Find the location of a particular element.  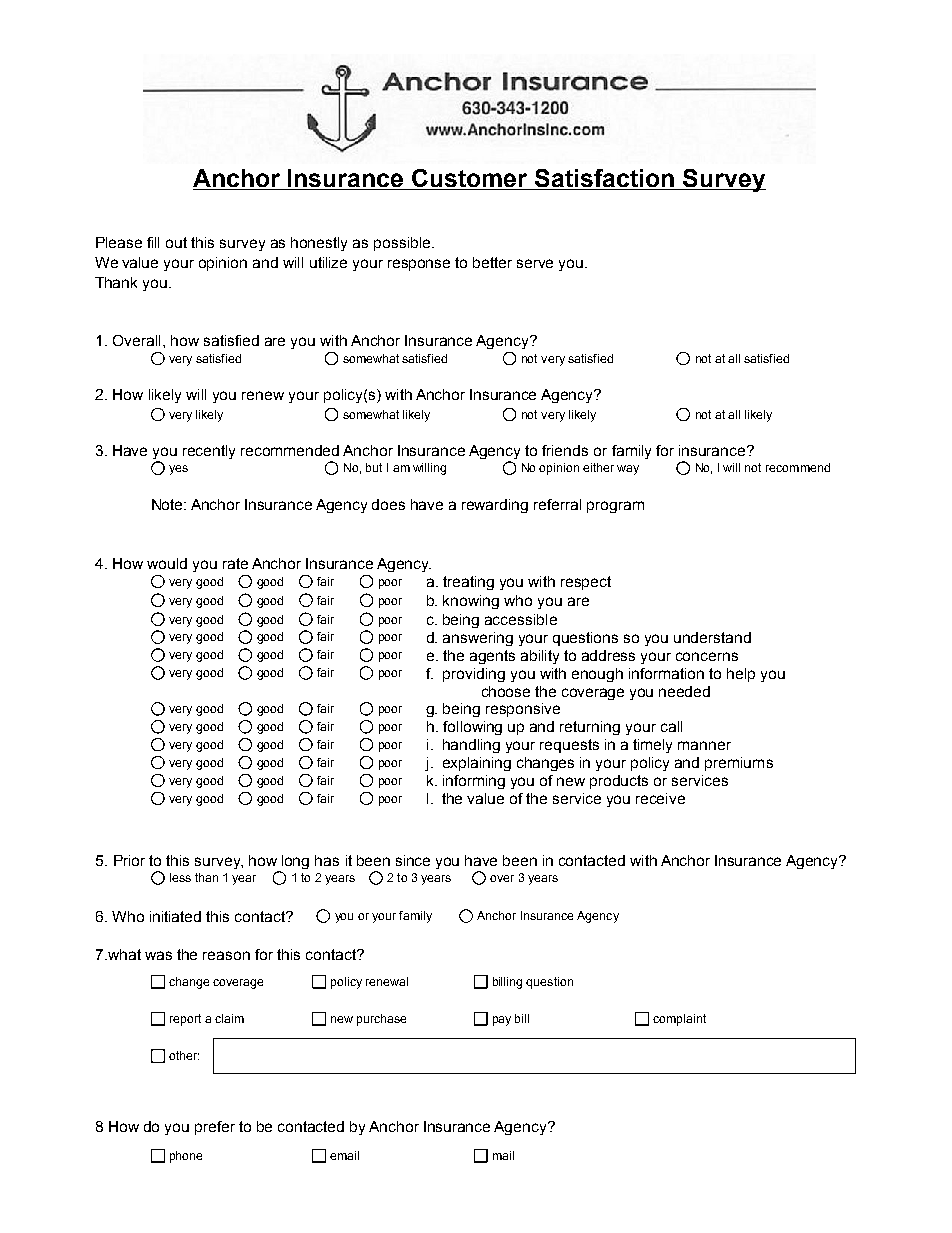

Satisfaction is located at coordinates (604, 179).
